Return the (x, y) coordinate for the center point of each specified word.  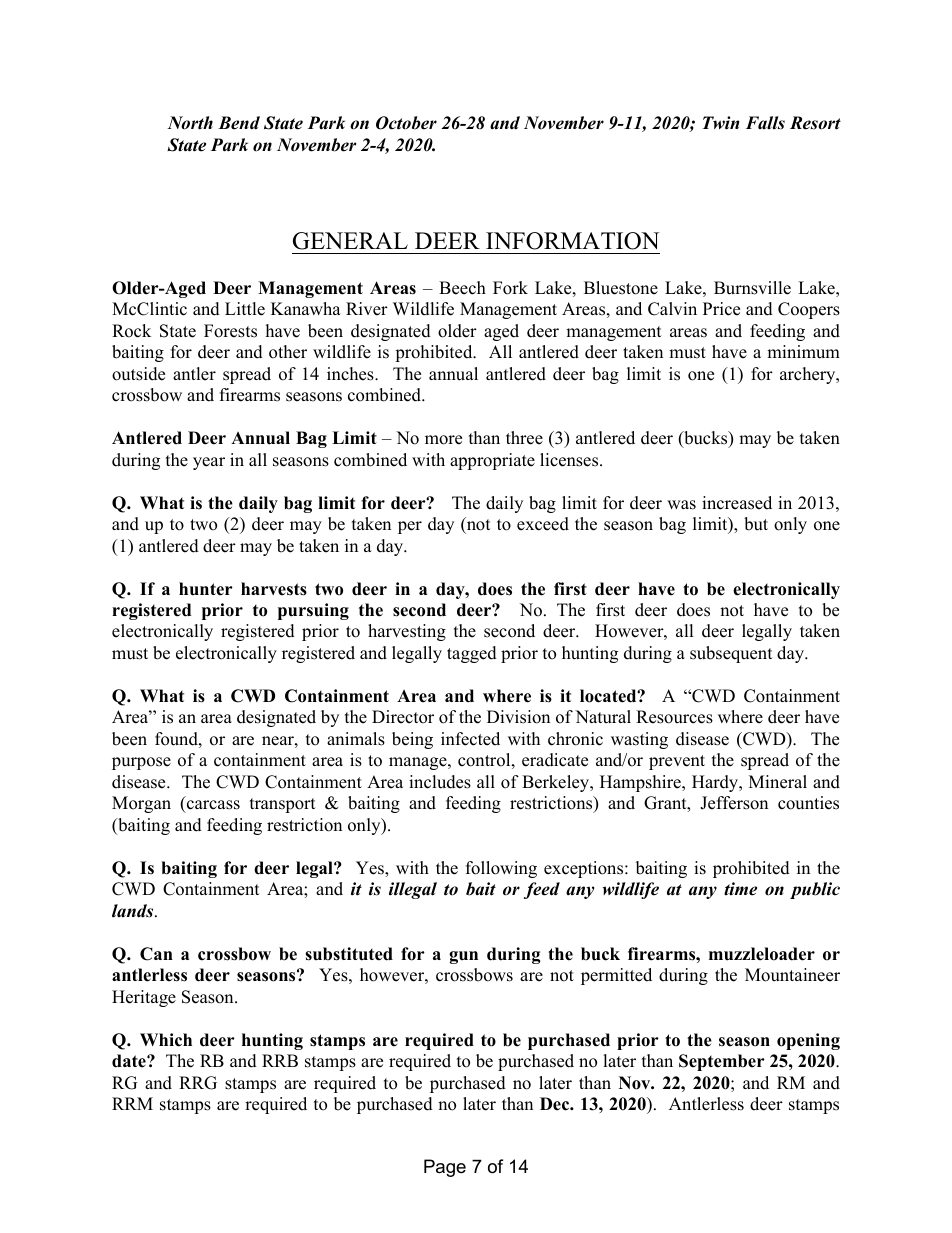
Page (445, 1168)
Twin (721, 123)
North (190, 123)
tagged (472, 654)
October (406, 123)
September (722, 1062)
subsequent (731, 654)
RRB (280, 1060)
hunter (206, 589)
